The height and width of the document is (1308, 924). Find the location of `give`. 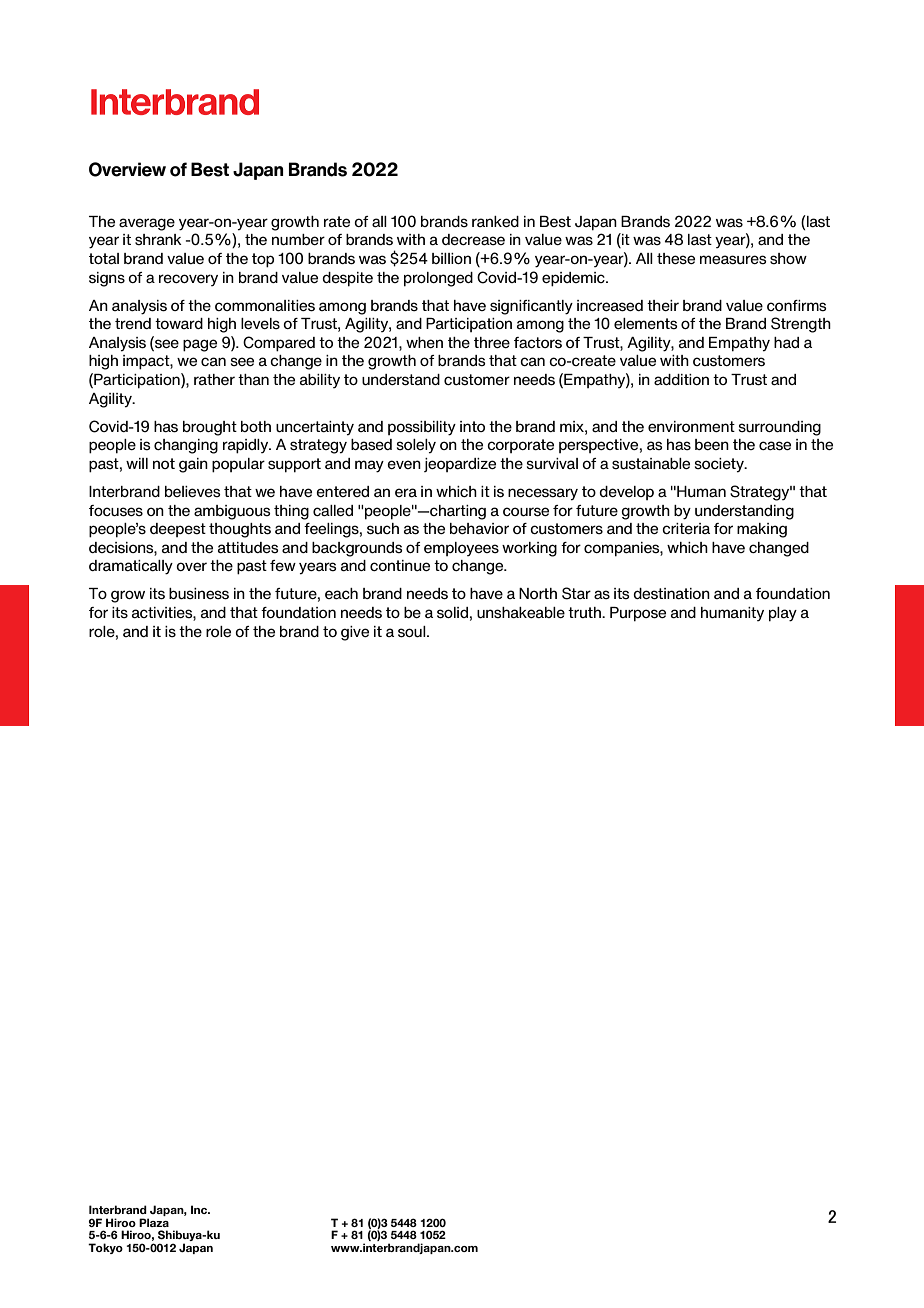

give is located at coordinates (355, 633).
